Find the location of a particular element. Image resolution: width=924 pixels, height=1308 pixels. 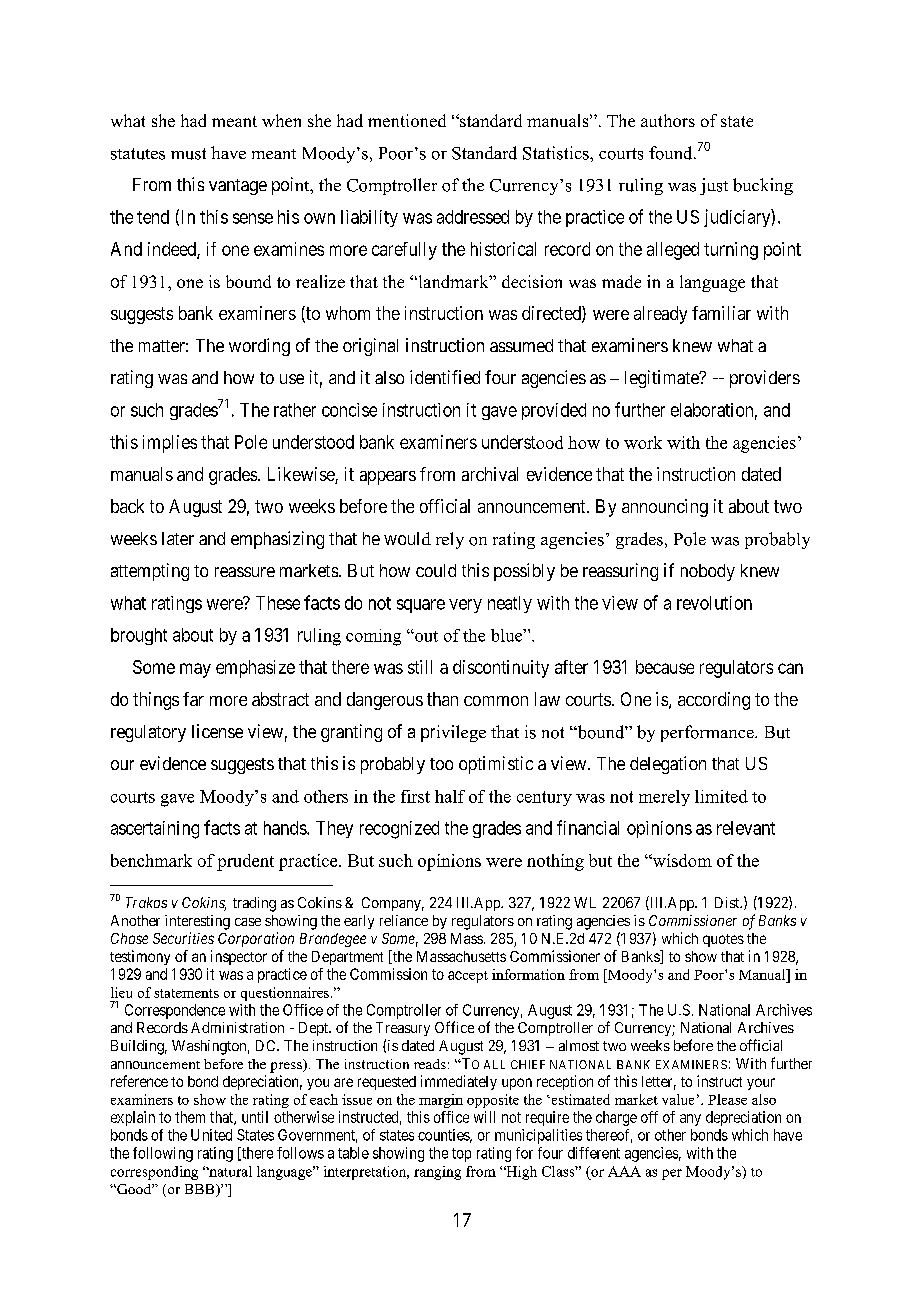

United is located at coordinates (211, 1135).
